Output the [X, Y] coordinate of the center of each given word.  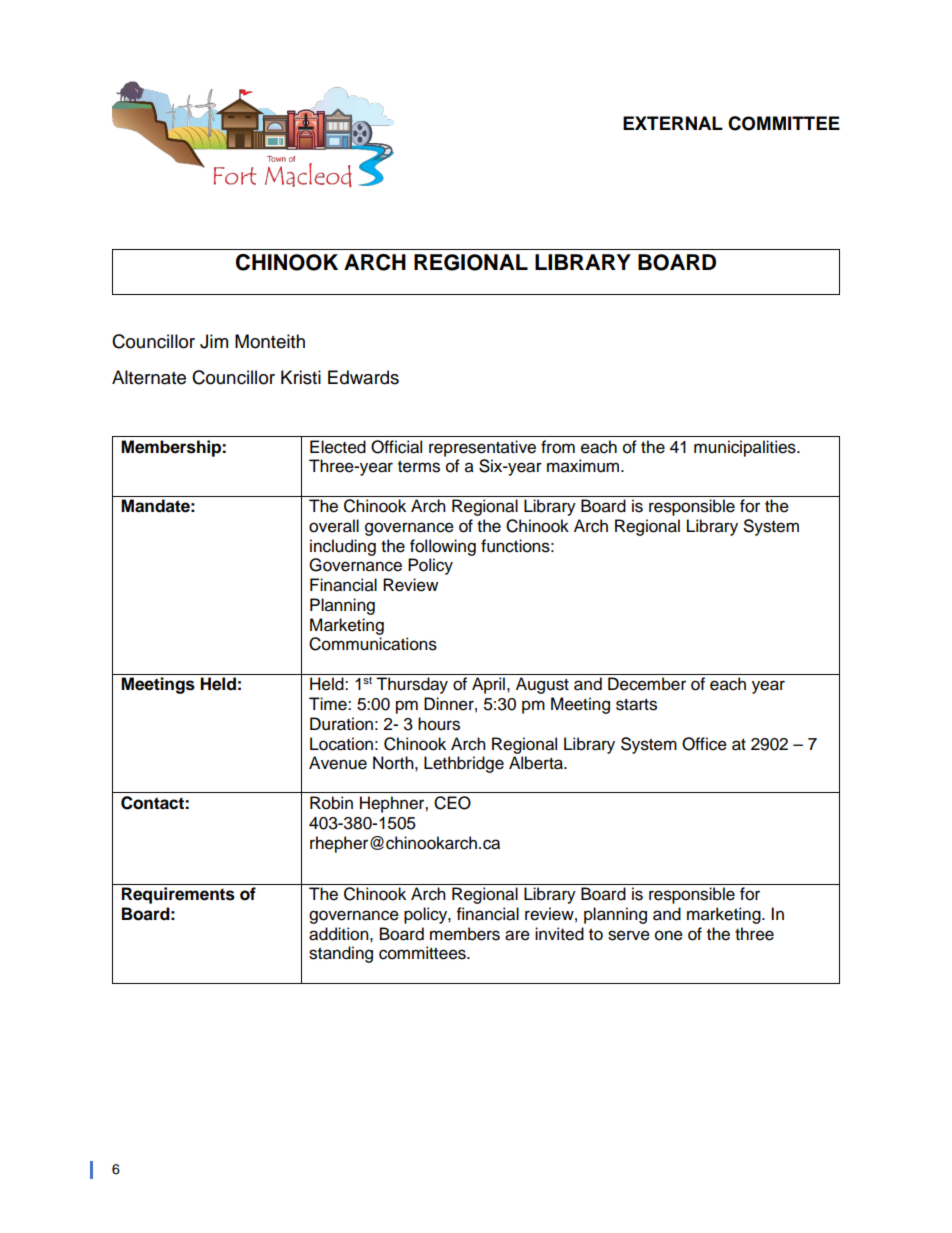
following [443, 547]
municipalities [746, 448]
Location [341, 744]
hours [439, 724]
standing [341, 954]
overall [334, 526]
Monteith [270, 341]
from [558, 447]
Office [704, 744]
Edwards [363, 377]
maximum [584, 466]
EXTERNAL [673, 123]
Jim [214, 341]
